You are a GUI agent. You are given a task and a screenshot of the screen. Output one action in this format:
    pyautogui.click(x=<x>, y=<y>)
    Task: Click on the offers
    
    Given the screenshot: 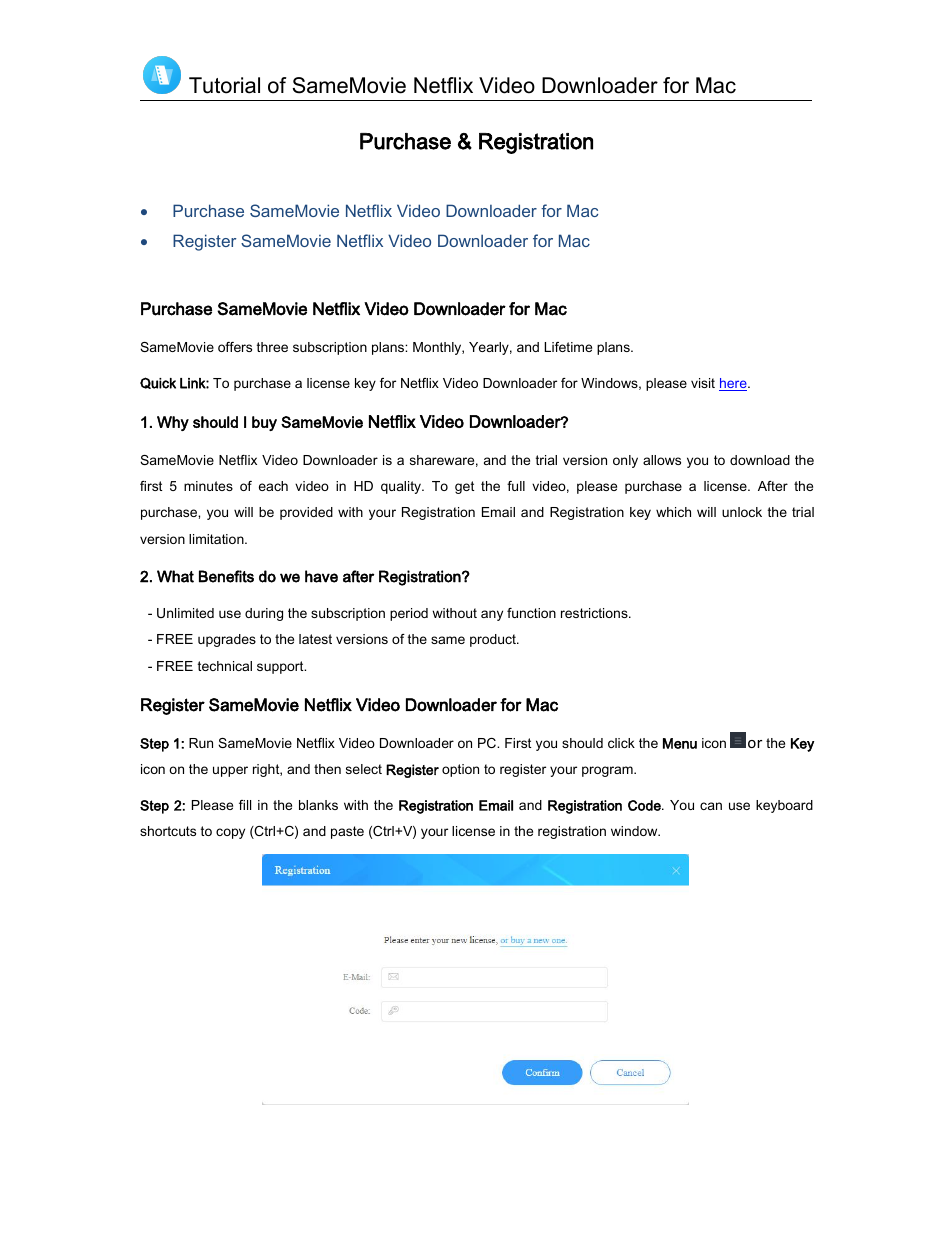 What is the action you would take?
    pyautogui.click(x=235, y=347)
